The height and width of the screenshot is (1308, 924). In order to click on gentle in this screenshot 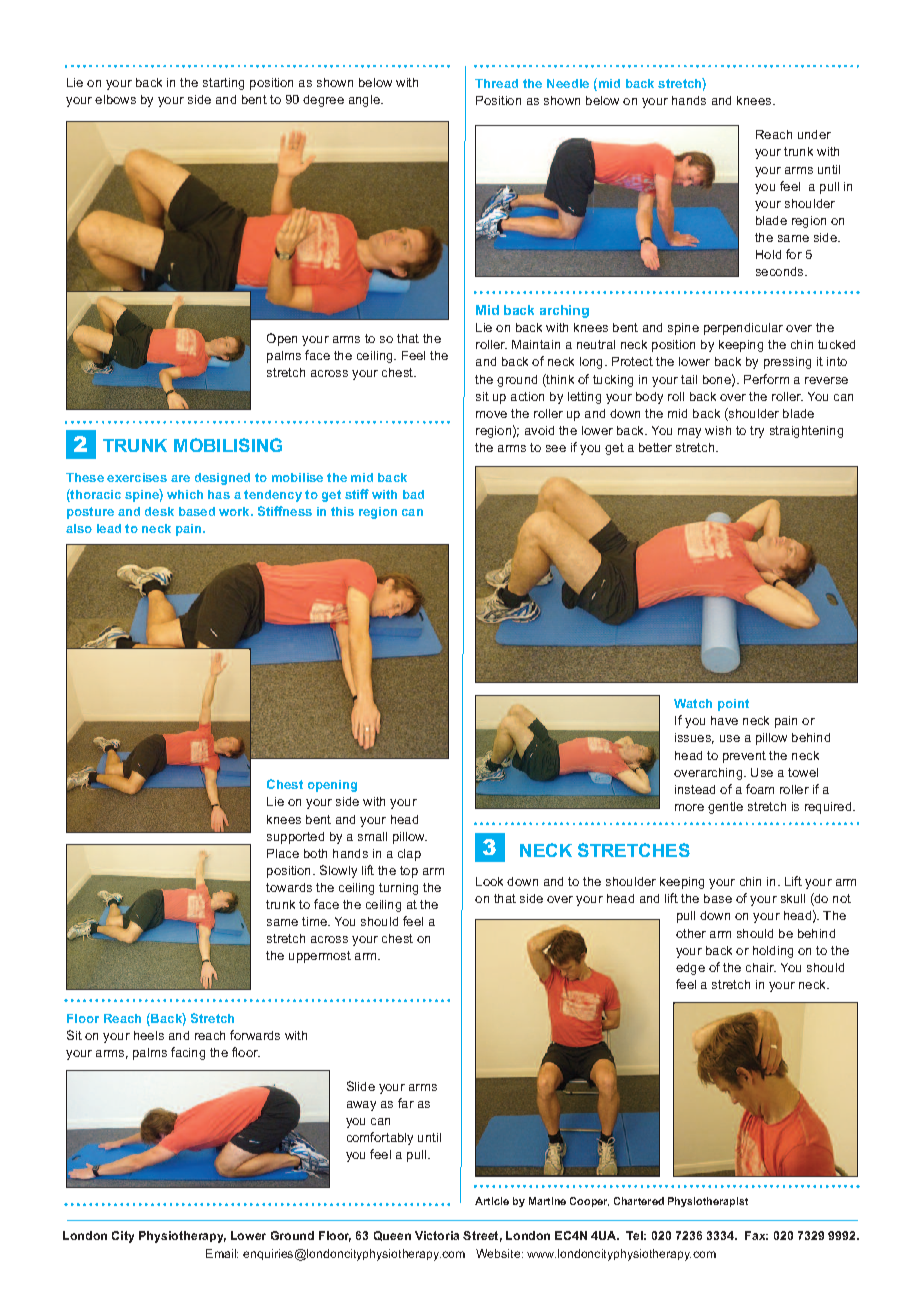, I will do `click(725, 808)`.
